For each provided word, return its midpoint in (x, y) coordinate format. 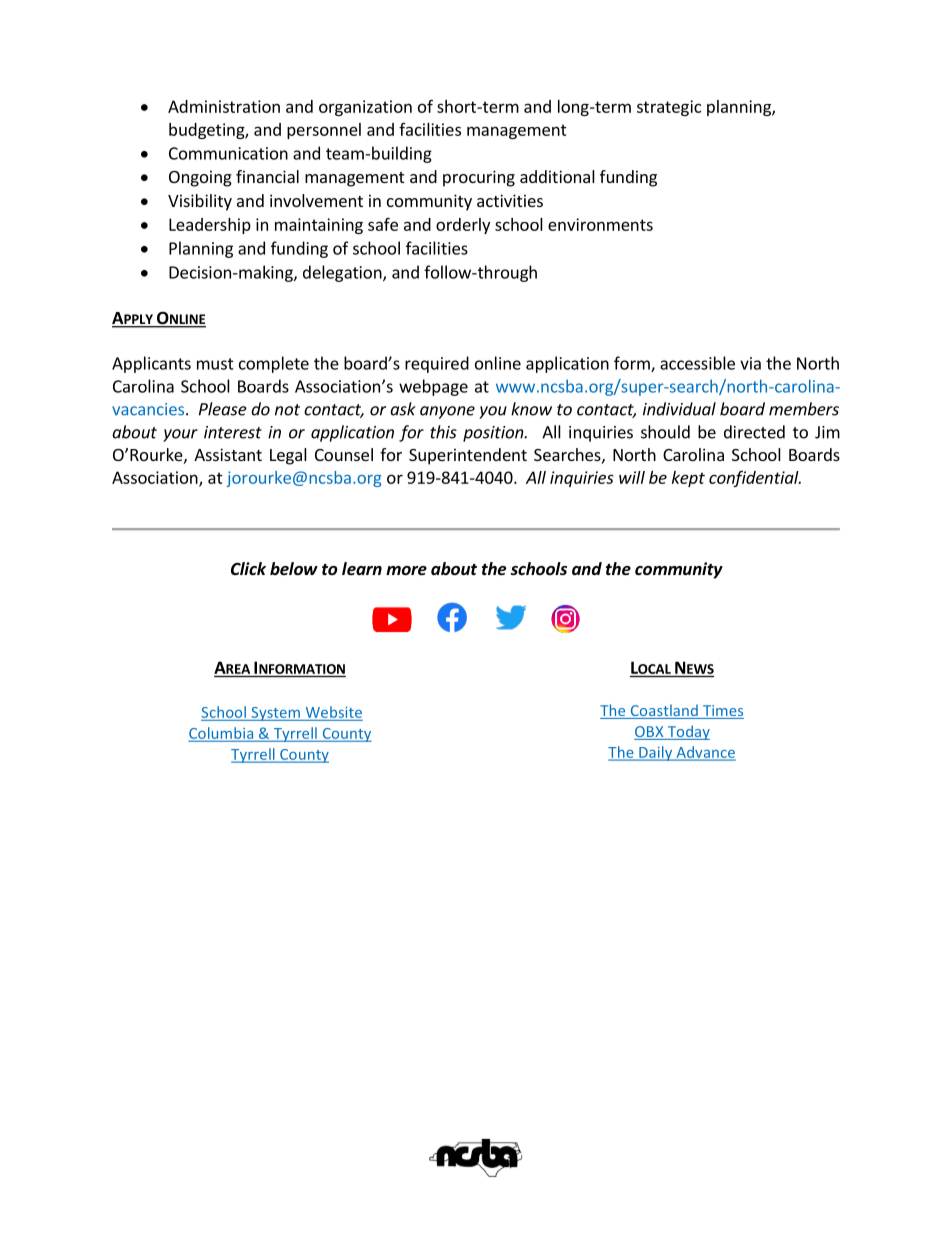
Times (722, 712)
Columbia (222, 734)
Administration (224, 106)
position (494, 434)
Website (334, 712)
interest (233, 432)
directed (754, 432)
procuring (479, 178)
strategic (669, 108)
